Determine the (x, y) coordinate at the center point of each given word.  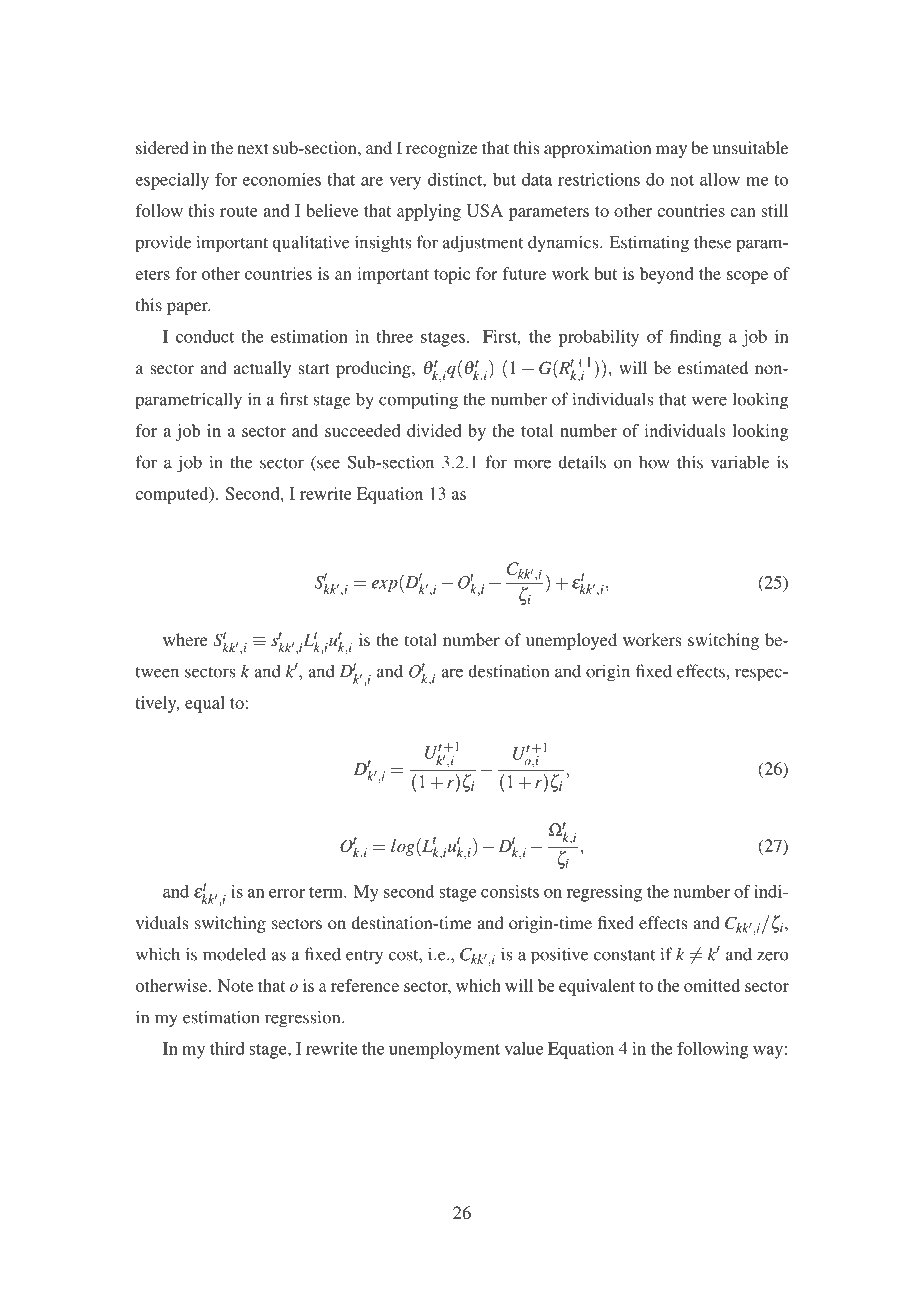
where (185, 639)
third (227, 1048)
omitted (712, 985)
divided (434, 430)
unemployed (571, 641)
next (252, 148)
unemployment (444, 1050)
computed (173, 495)
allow (720, 179)
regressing (604, 893)
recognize (442, 149)
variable (740, 462)
